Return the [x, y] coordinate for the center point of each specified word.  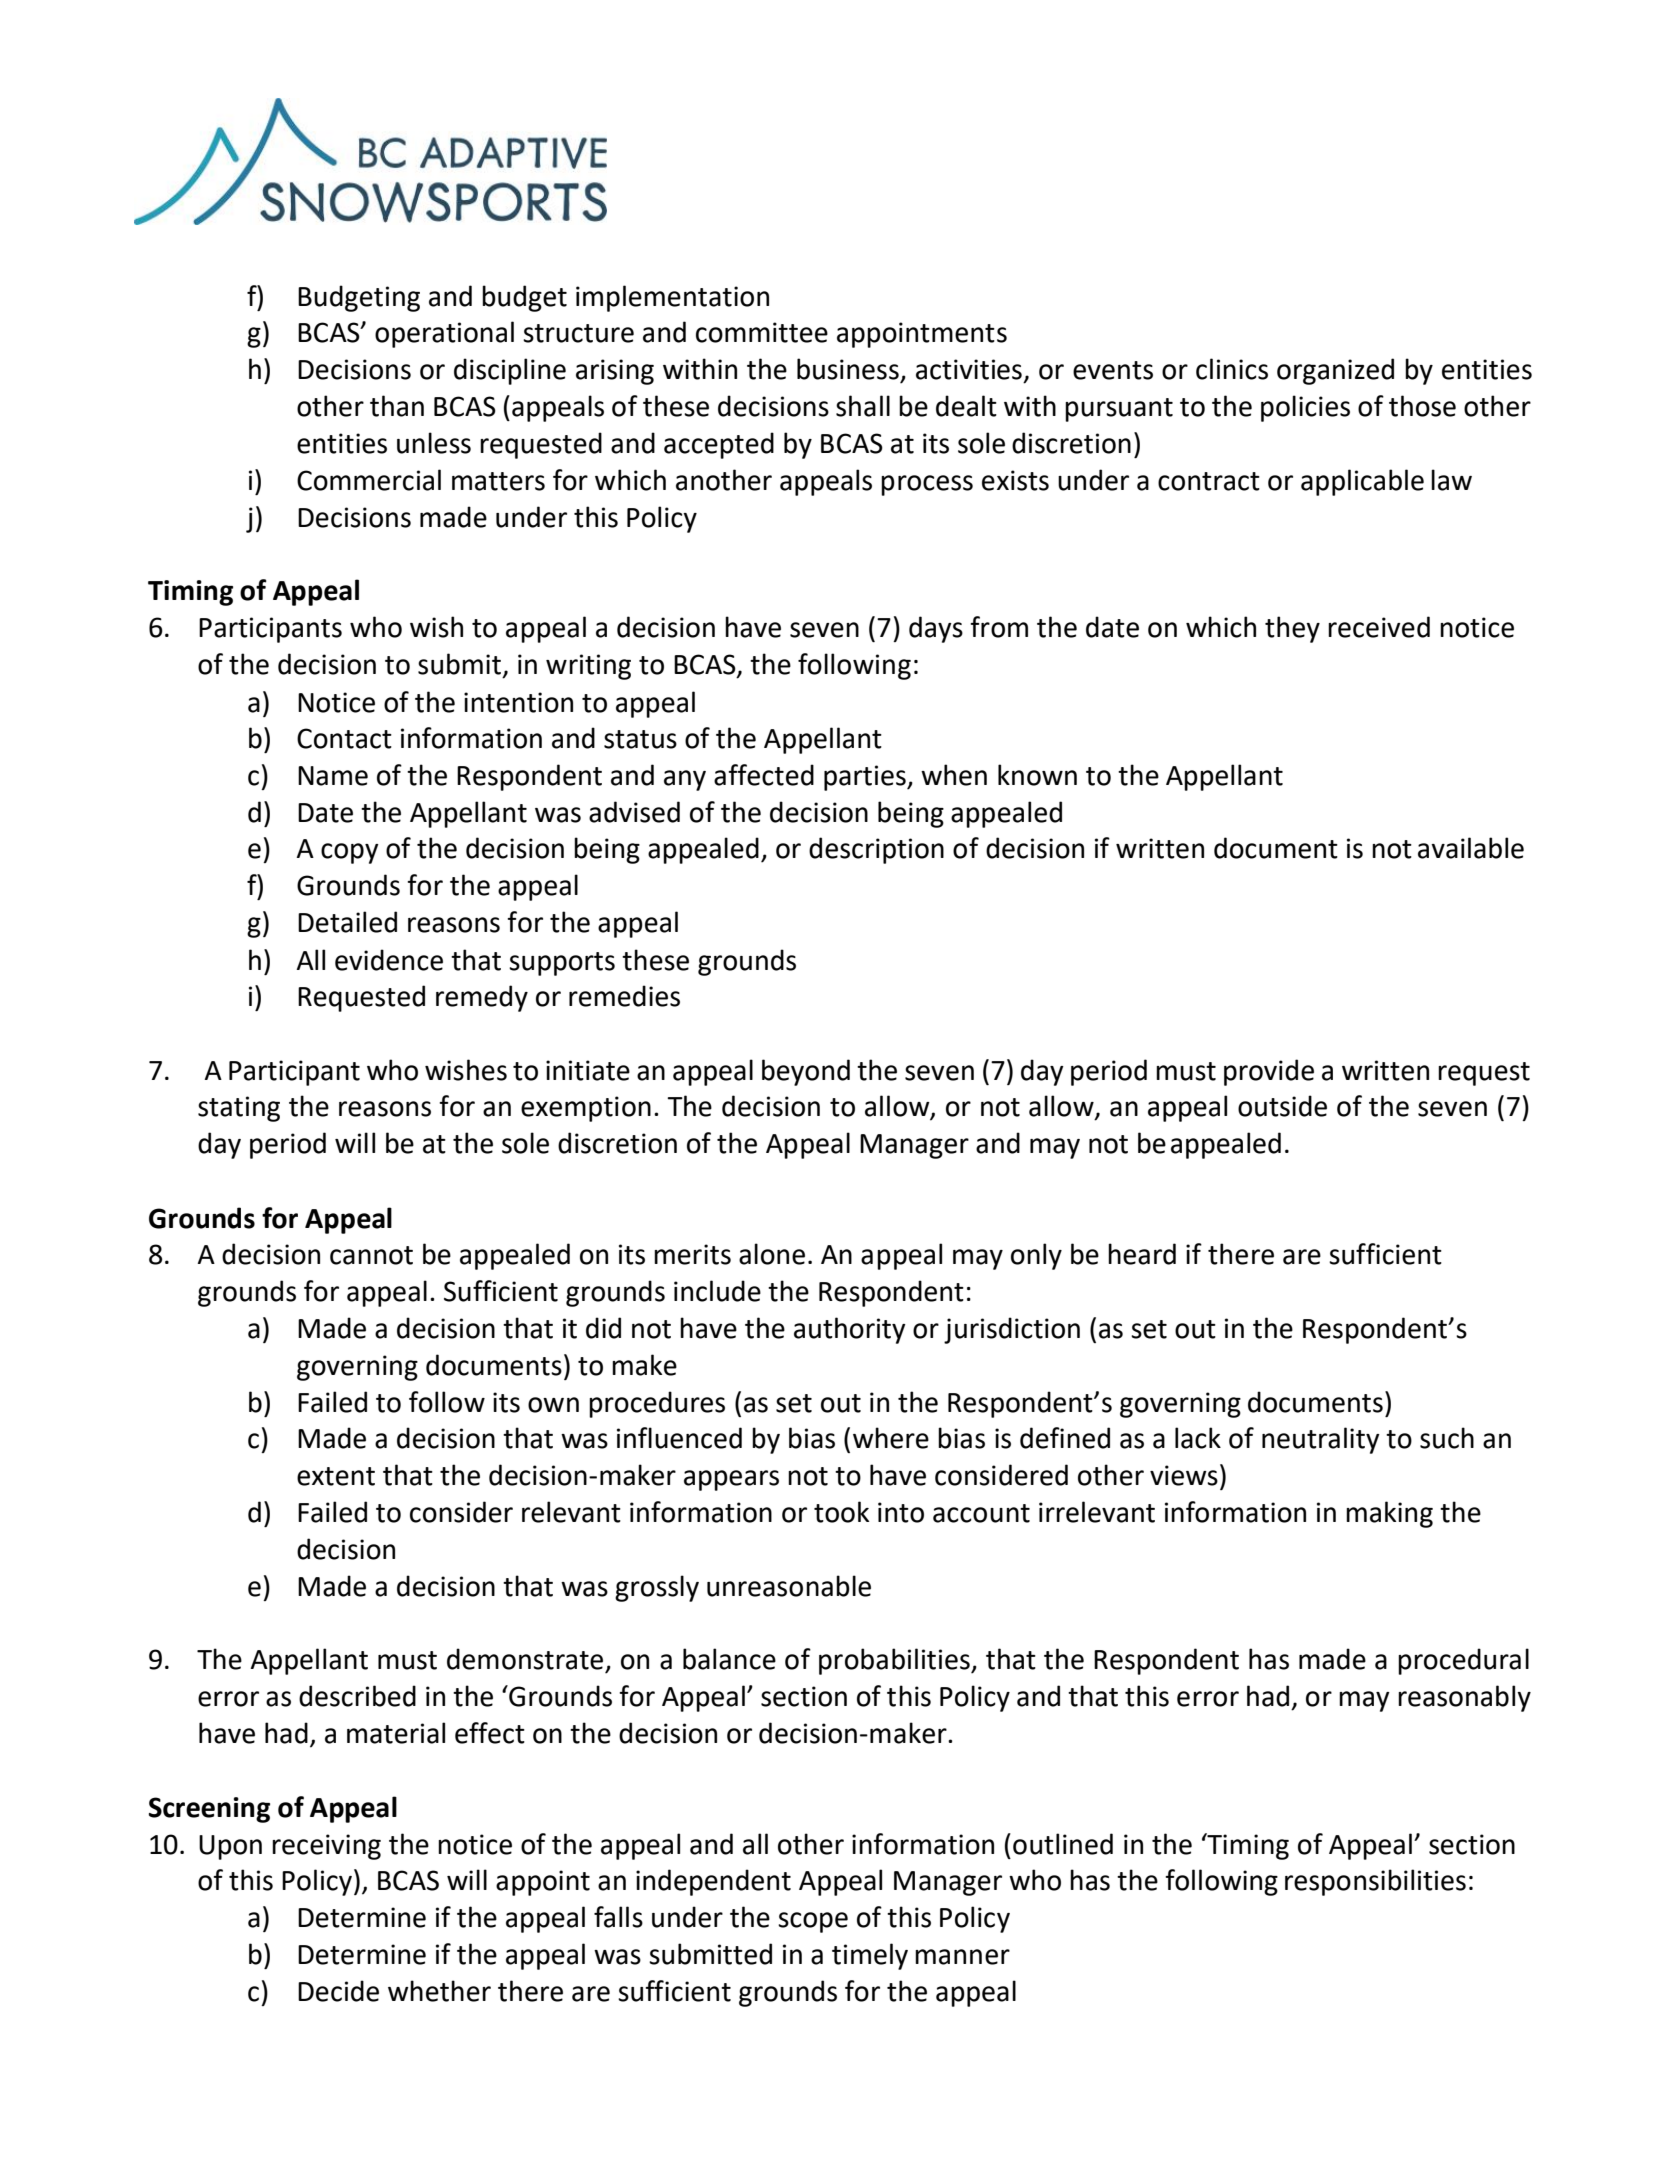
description [876, 850]
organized [1335, 371]
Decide [338, 1991]
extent [336, 1476]
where [891, 1438]
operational [444, 334]
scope [813, 1922]
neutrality [1321, 1440]
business [848, 369]
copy [350, 853]
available [1471, 848]
